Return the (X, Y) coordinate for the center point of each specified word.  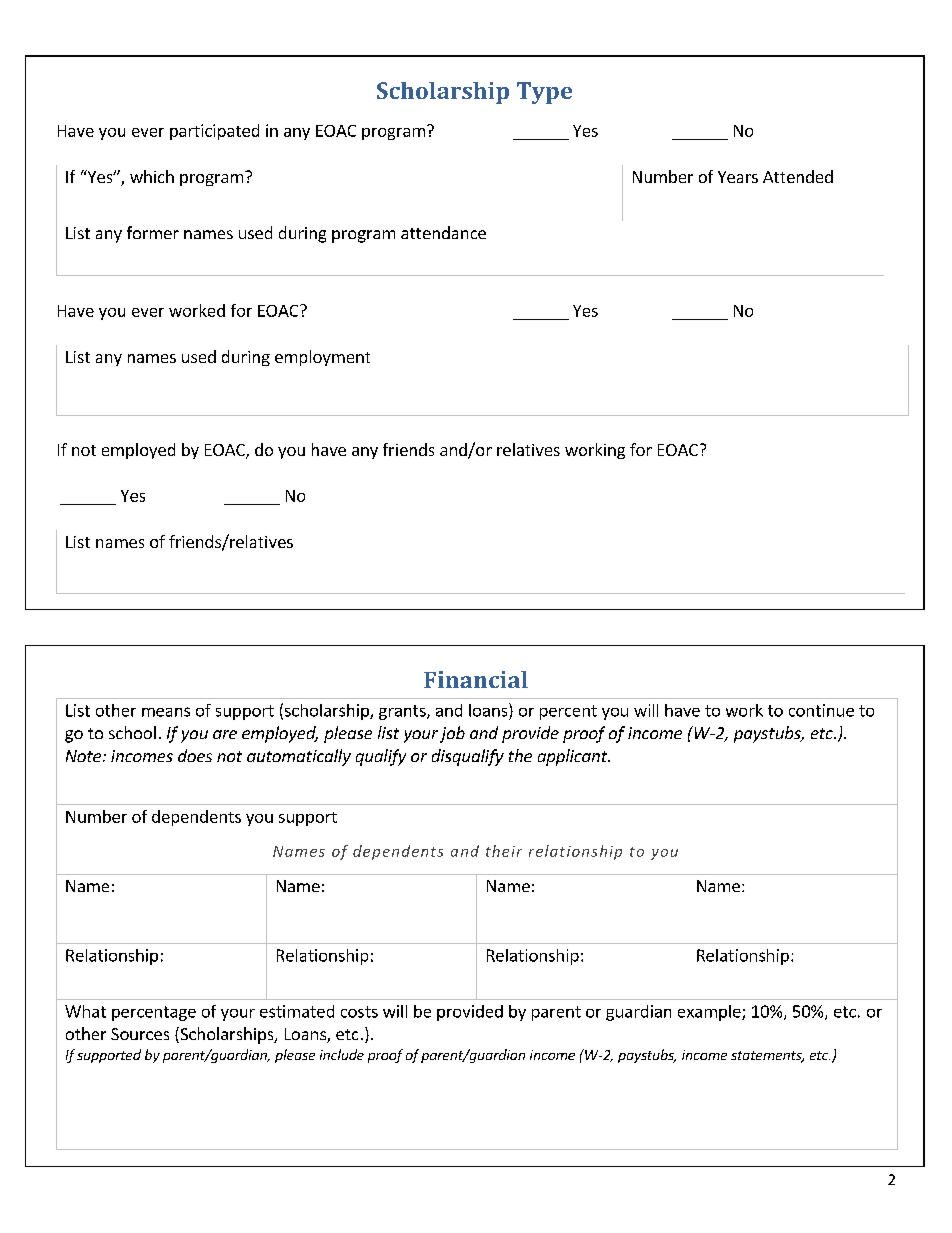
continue (821, 710)
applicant (574, 757)
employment (322, 358)
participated (214, 132)
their (504, 851)
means (166, 712)
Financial (476, 679)
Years (738, 177)
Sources (140, 1034)
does (195, 755)
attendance (443, 232)
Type (544, 93)
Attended (798, 176)
